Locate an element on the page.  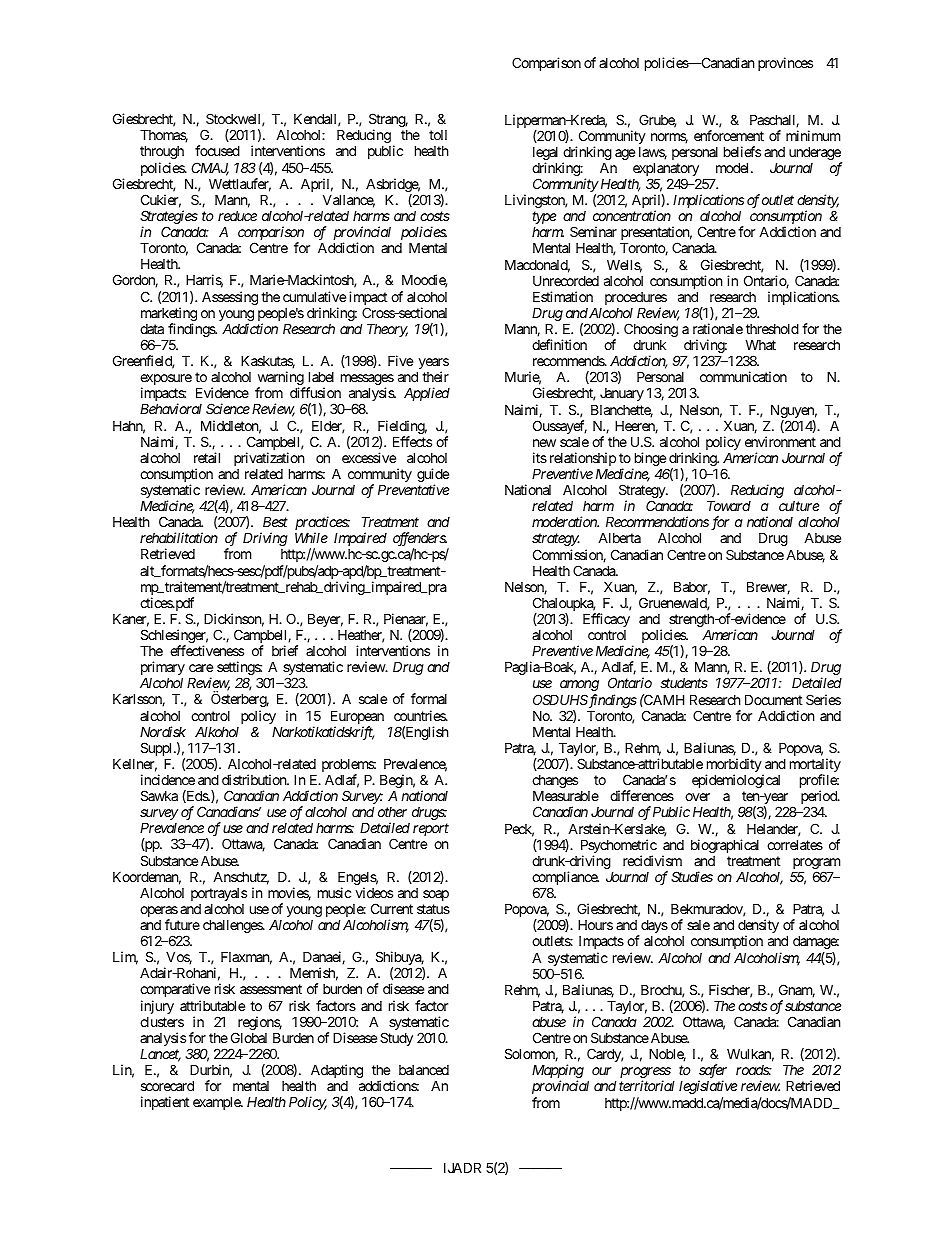
enforcement is located at coordinates (729, 135).
